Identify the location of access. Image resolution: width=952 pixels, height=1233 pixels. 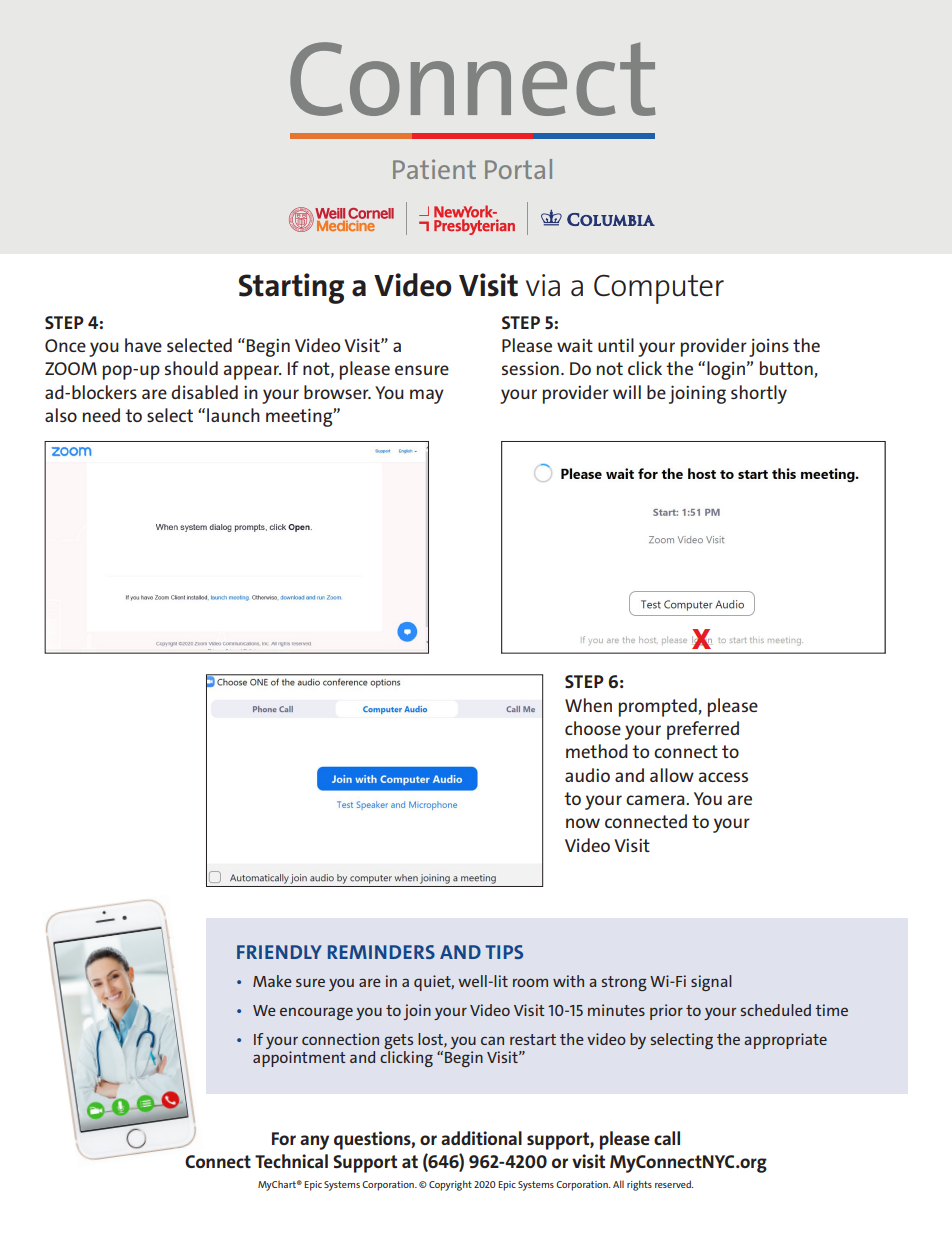
(723, 777).
